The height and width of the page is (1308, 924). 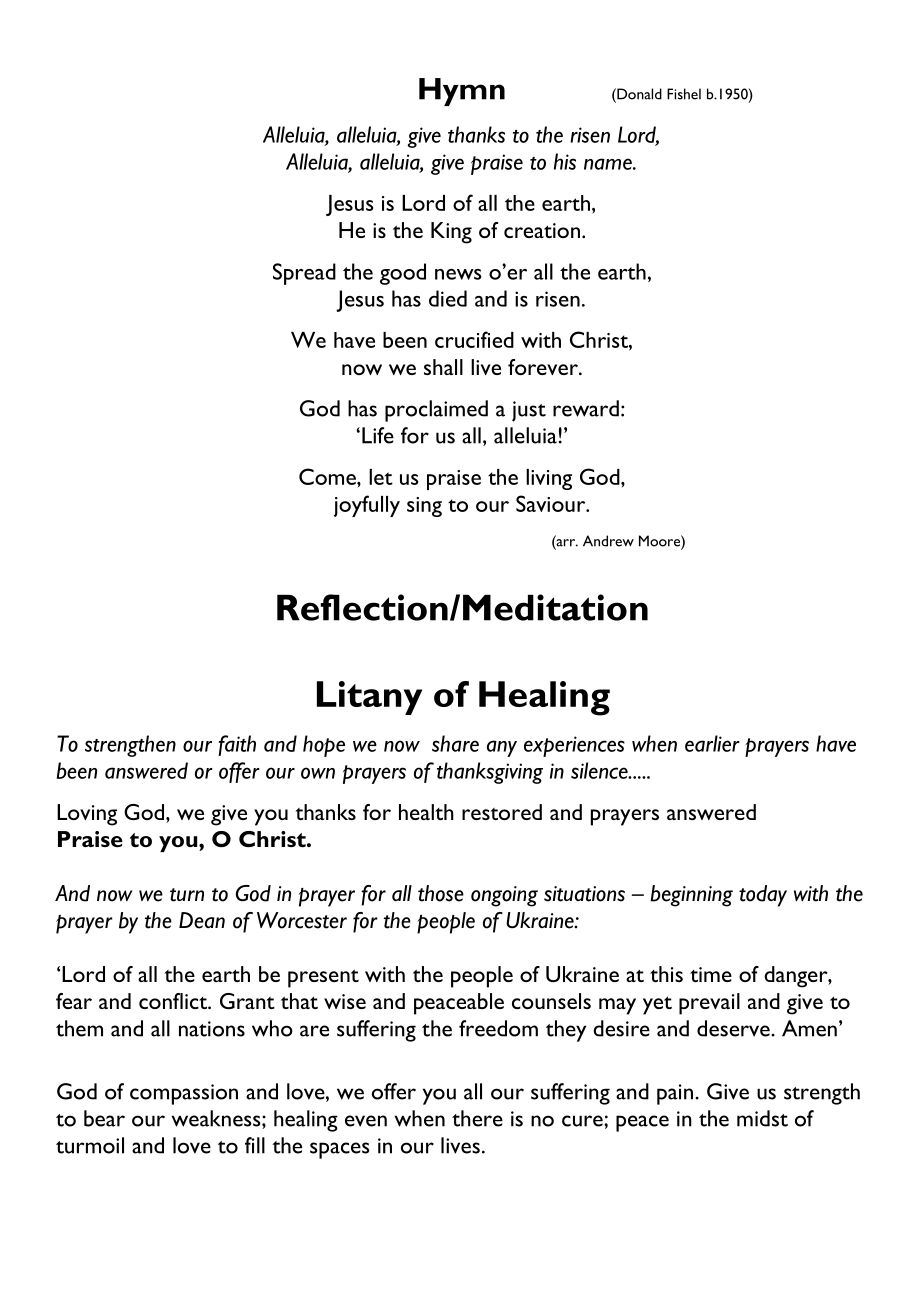 What do you see at coordinates (426, 812) in the page?
I see `health` at bounding box center [426, 812].
